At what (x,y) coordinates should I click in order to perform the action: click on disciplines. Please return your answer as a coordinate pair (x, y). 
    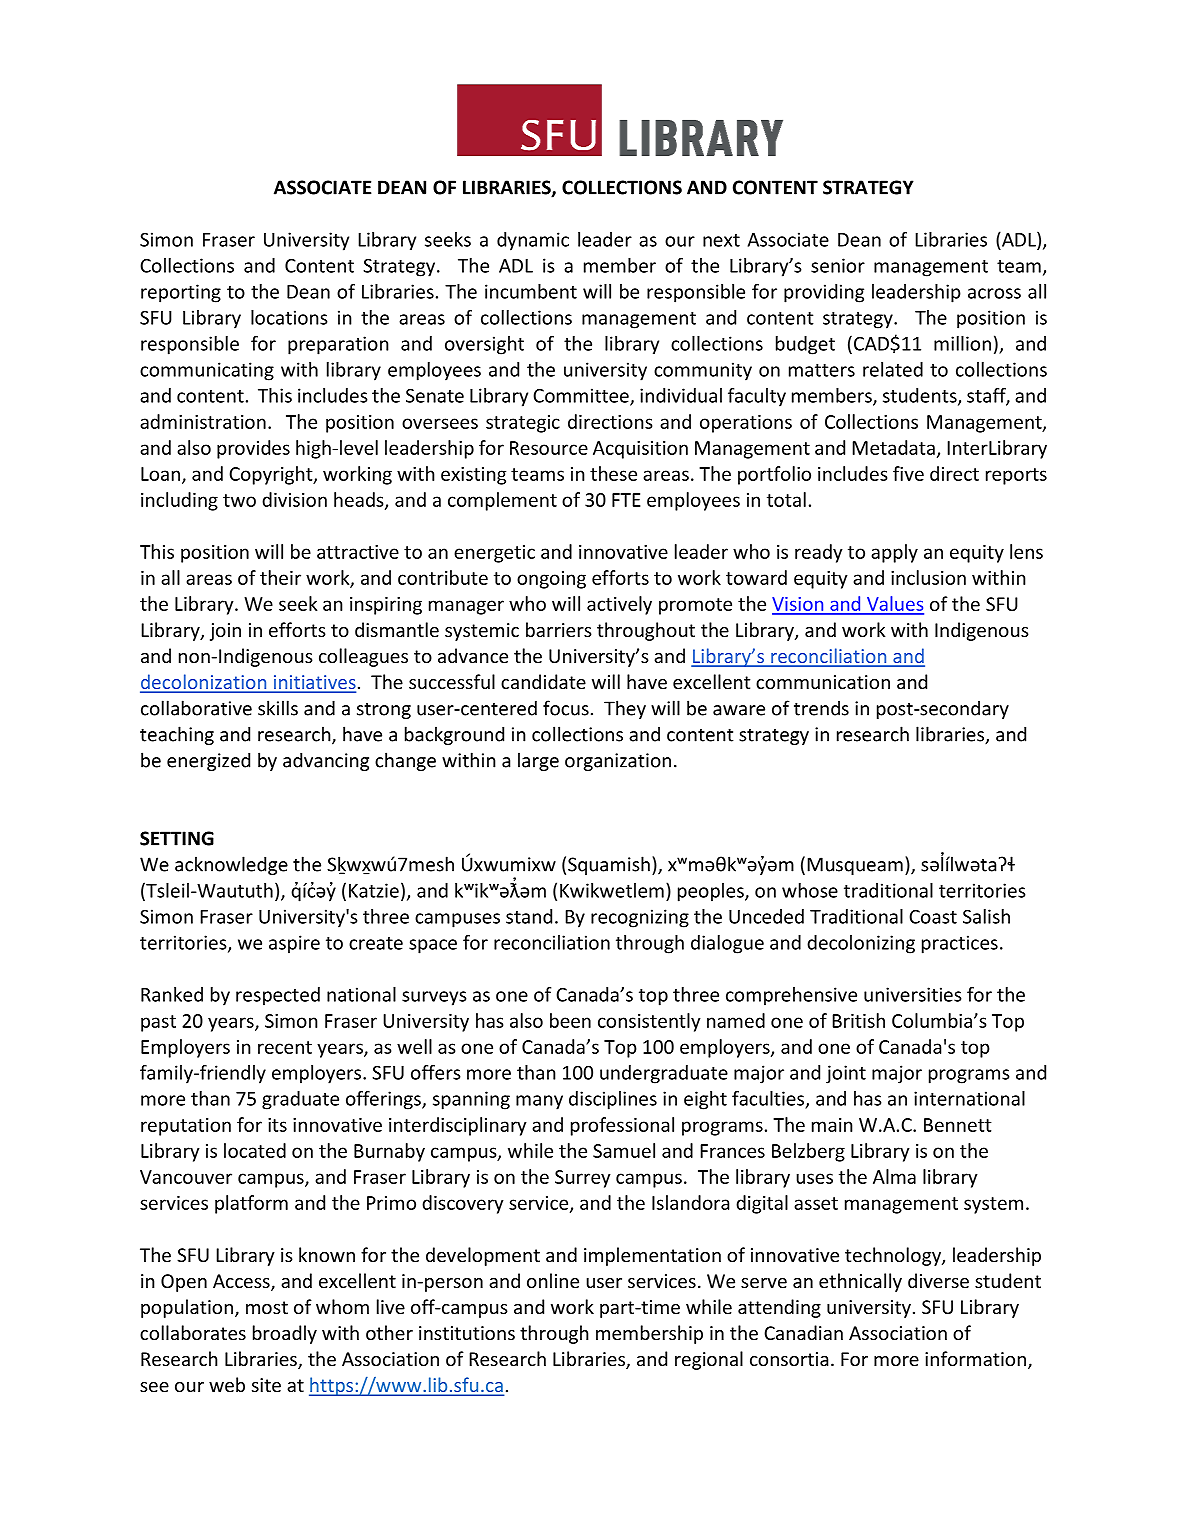
    Looking at the image, I should click on (613, 1100).
